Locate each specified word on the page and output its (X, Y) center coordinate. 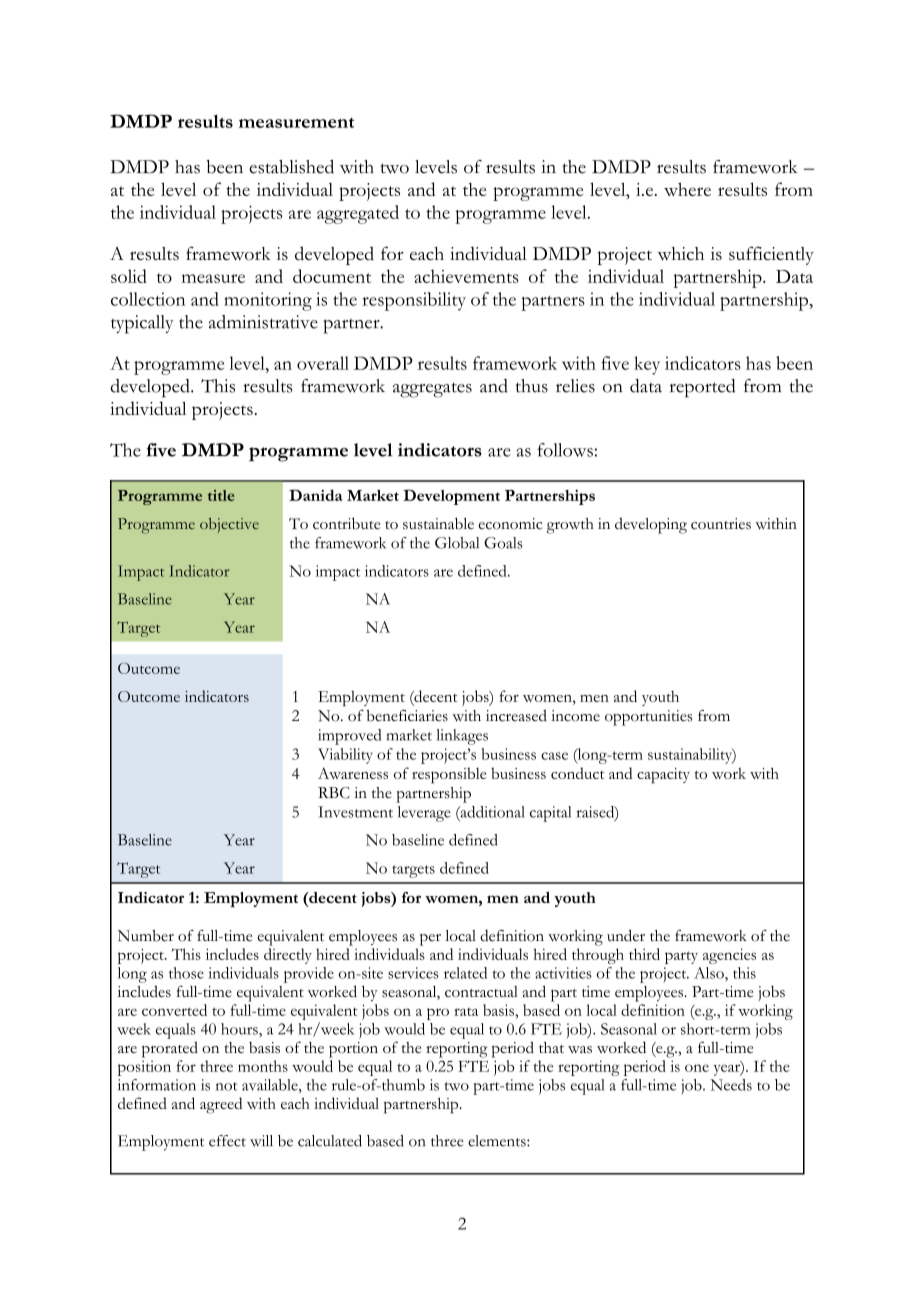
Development (451, 497)
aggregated (358, 214)
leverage (424, 814)
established (291, 167)
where (687, 189)
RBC (334, 793)
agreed (221, 1105)
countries (721, 524)
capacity (663, 776)
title (221, 495)
